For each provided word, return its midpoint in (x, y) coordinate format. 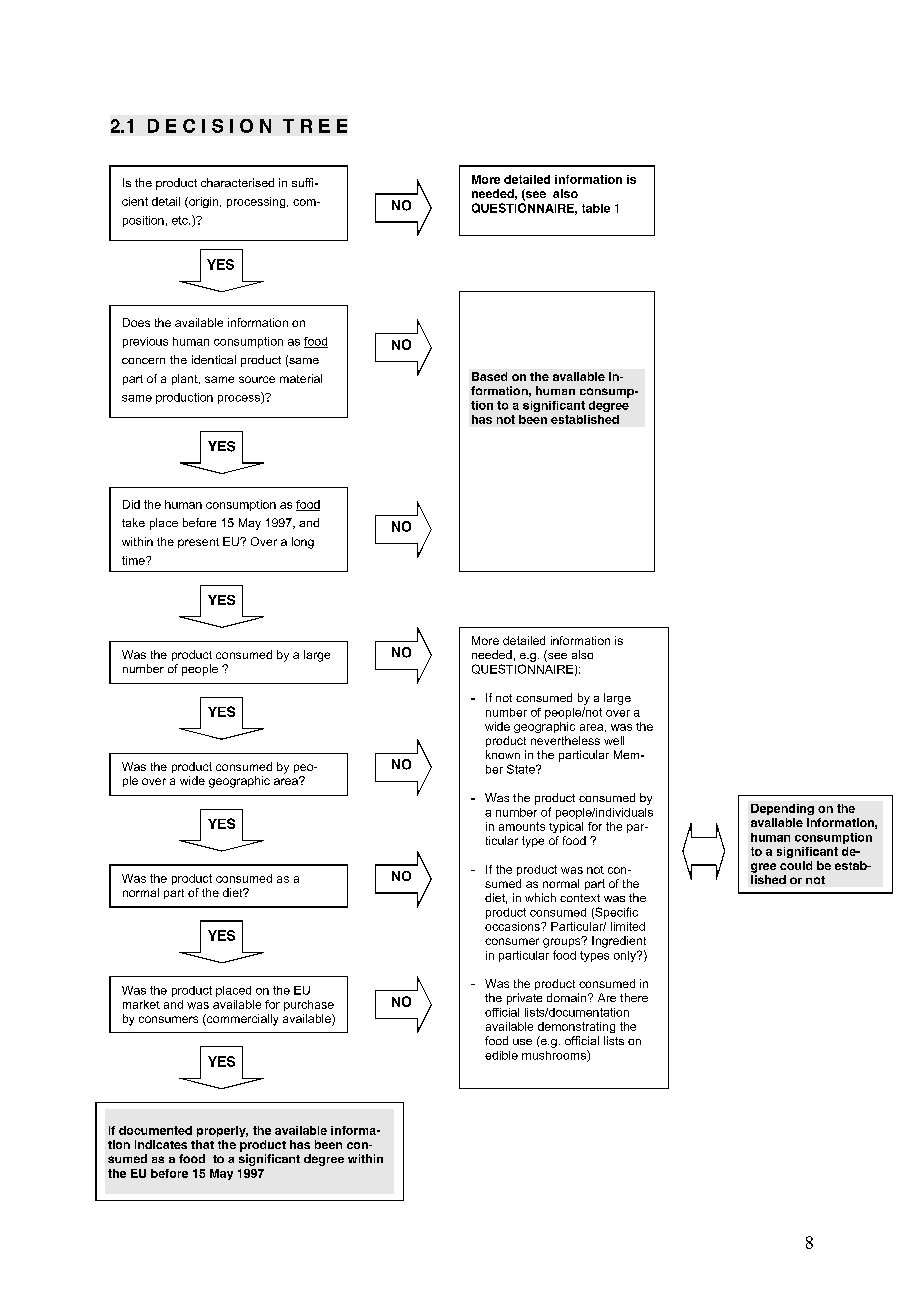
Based (489, 376)
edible (501, 1055)
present (198, 543)
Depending (782, 809)
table (596, 208)
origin (204, 202)
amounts (522, 826)
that (202, 1144)
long (303, 543)
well (614, 740)
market (141, 1004)
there (634, 997)
